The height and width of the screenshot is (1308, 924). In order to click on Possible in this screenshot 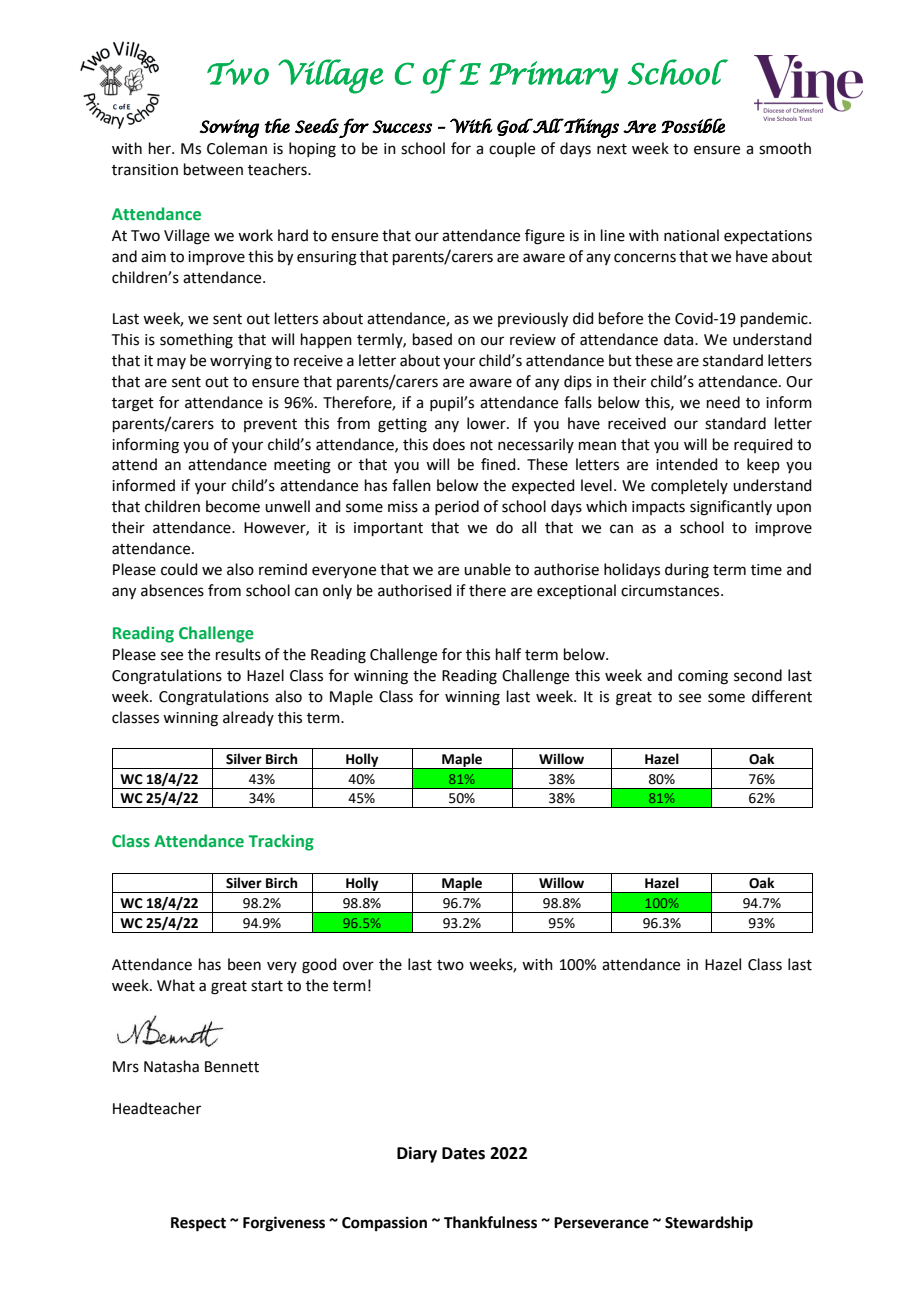, I will do `click(693, 125)`.
